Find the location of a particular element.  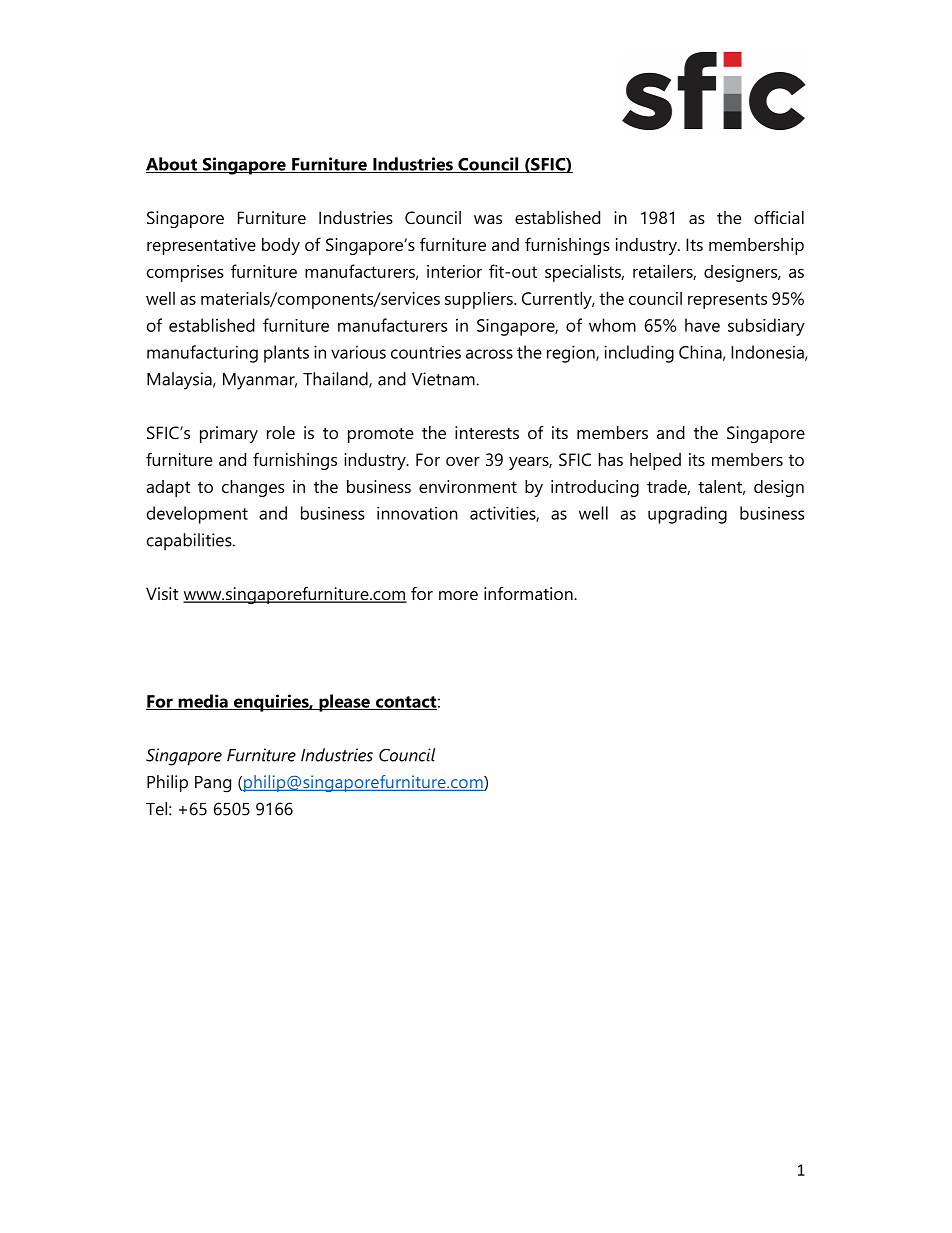

Pang is located at coordinates (213, 784).
